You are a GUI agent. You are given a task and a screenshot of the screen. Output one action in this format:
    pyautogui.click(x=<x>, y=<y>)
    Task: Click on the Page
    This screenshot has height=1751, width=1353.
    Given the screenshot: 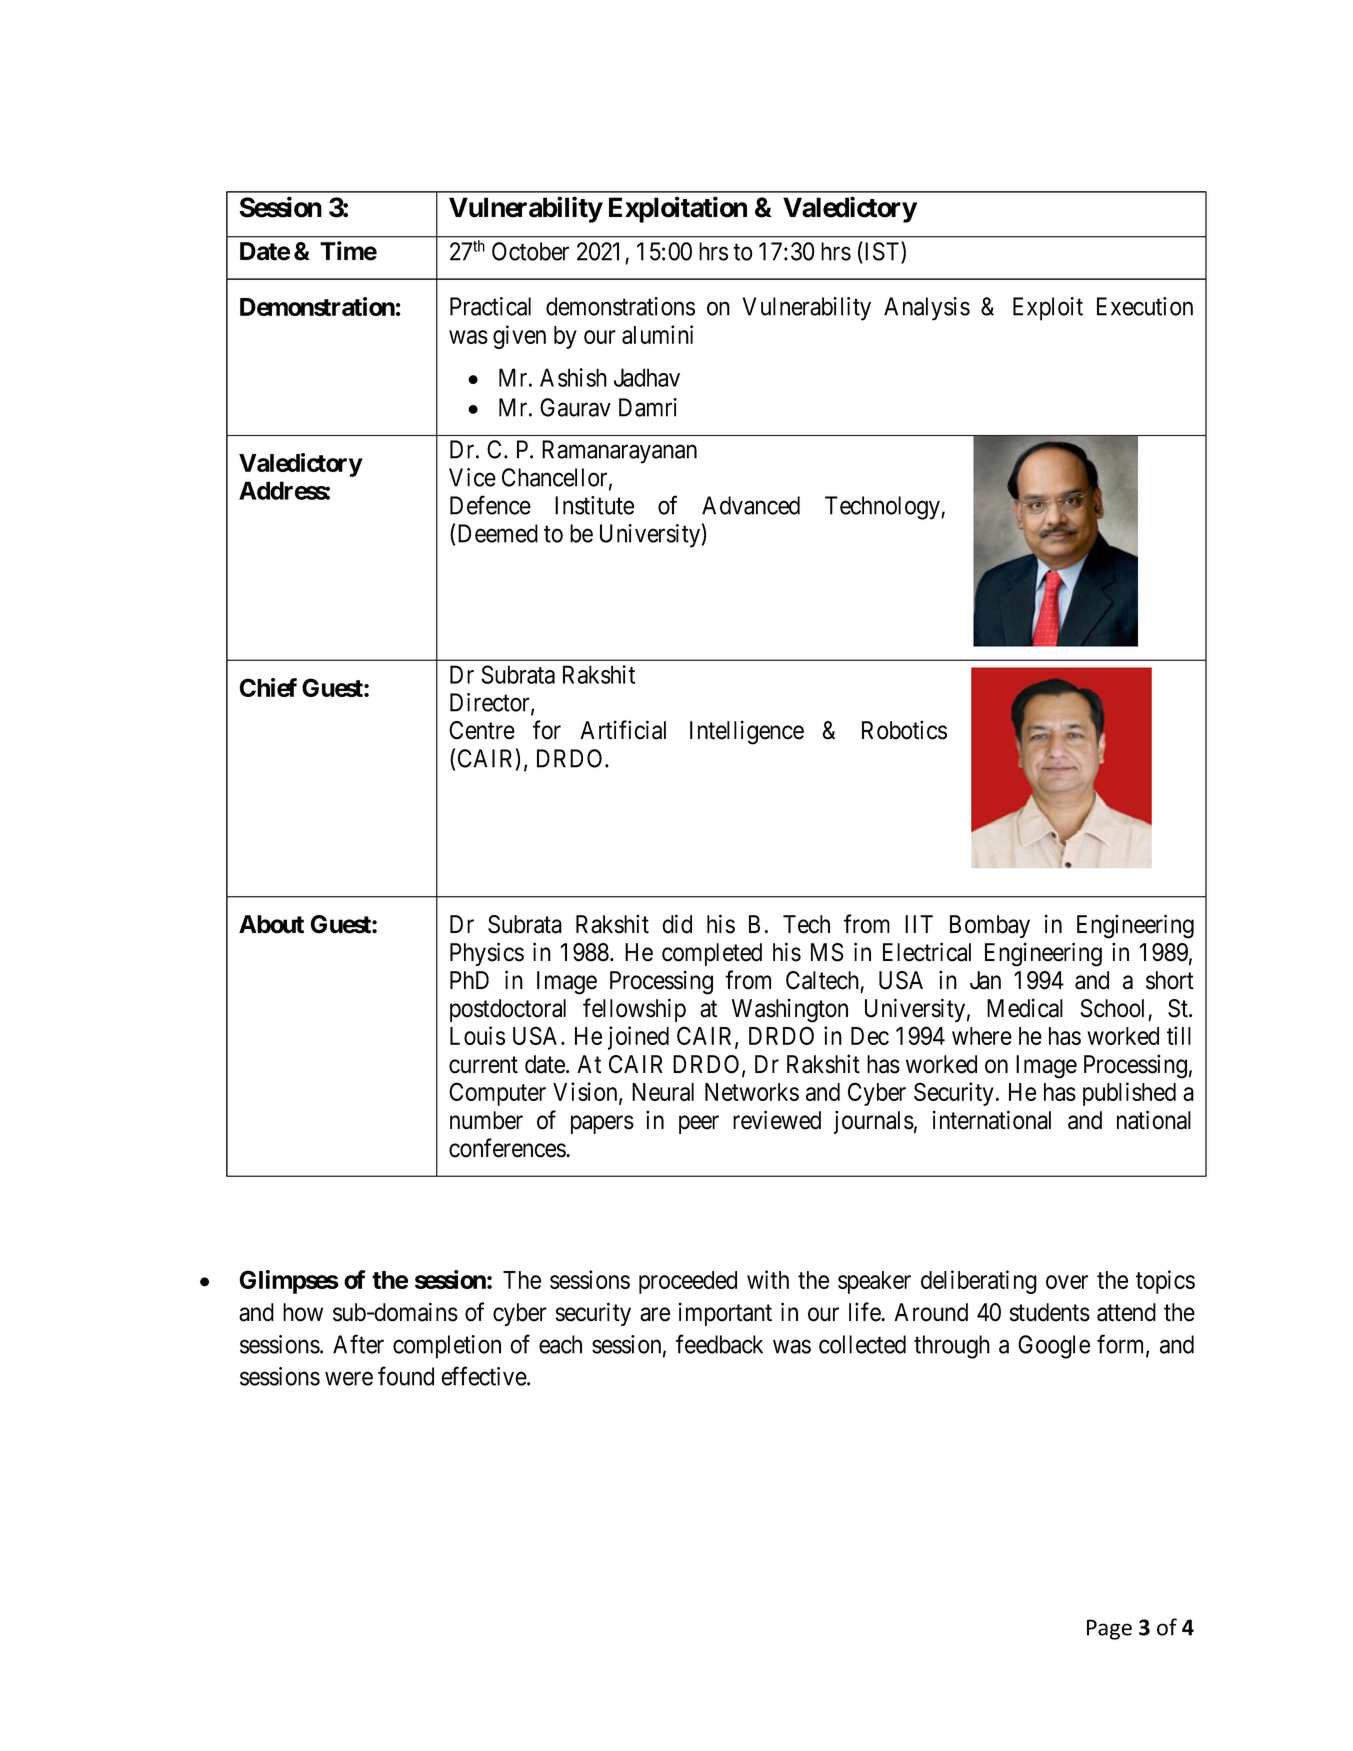 What is the action you would take?
    pyautogui.click(x=1109, y=1629)
